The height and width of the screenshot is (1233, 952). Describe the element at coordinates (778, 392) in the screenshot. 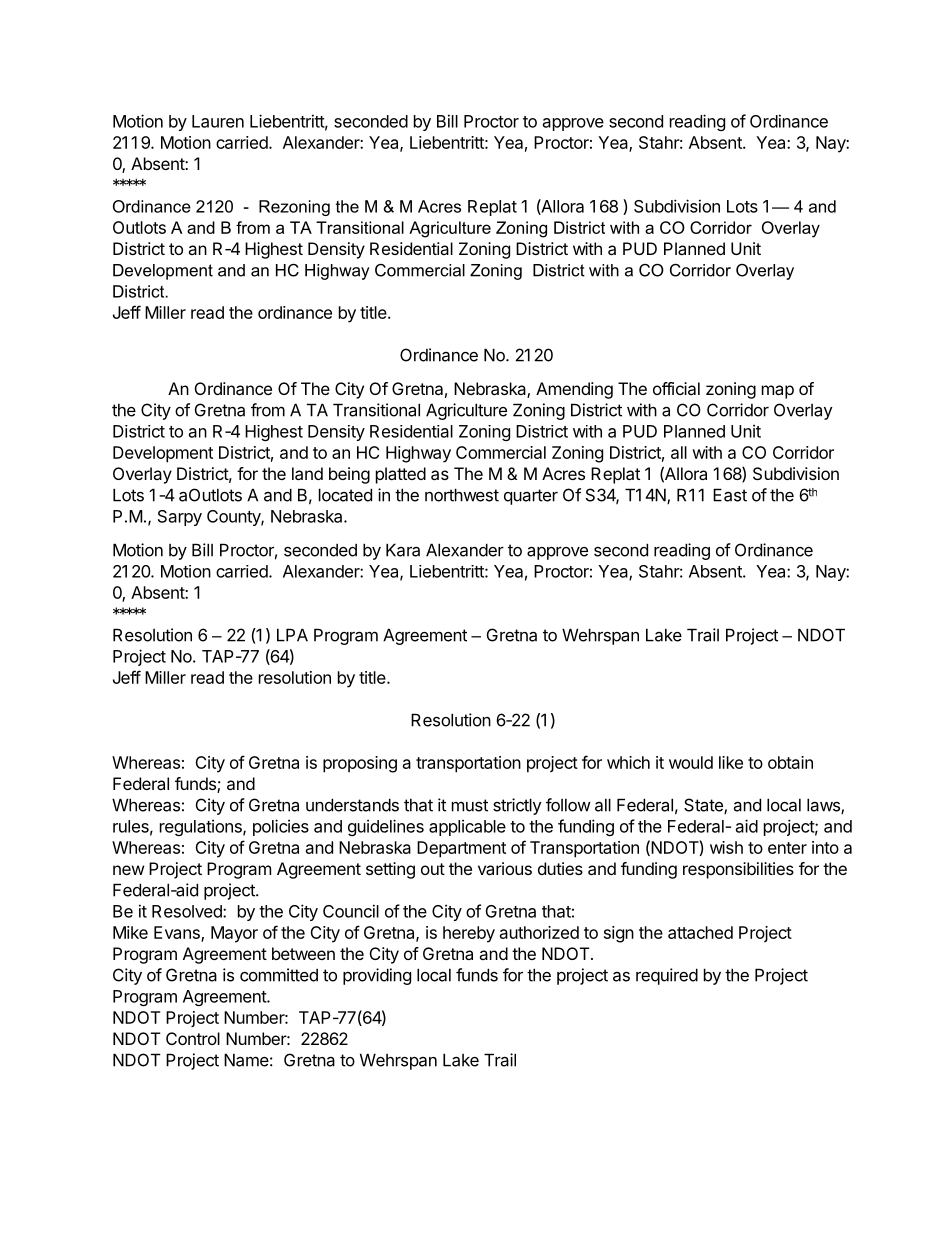

I see `map` at that location.
